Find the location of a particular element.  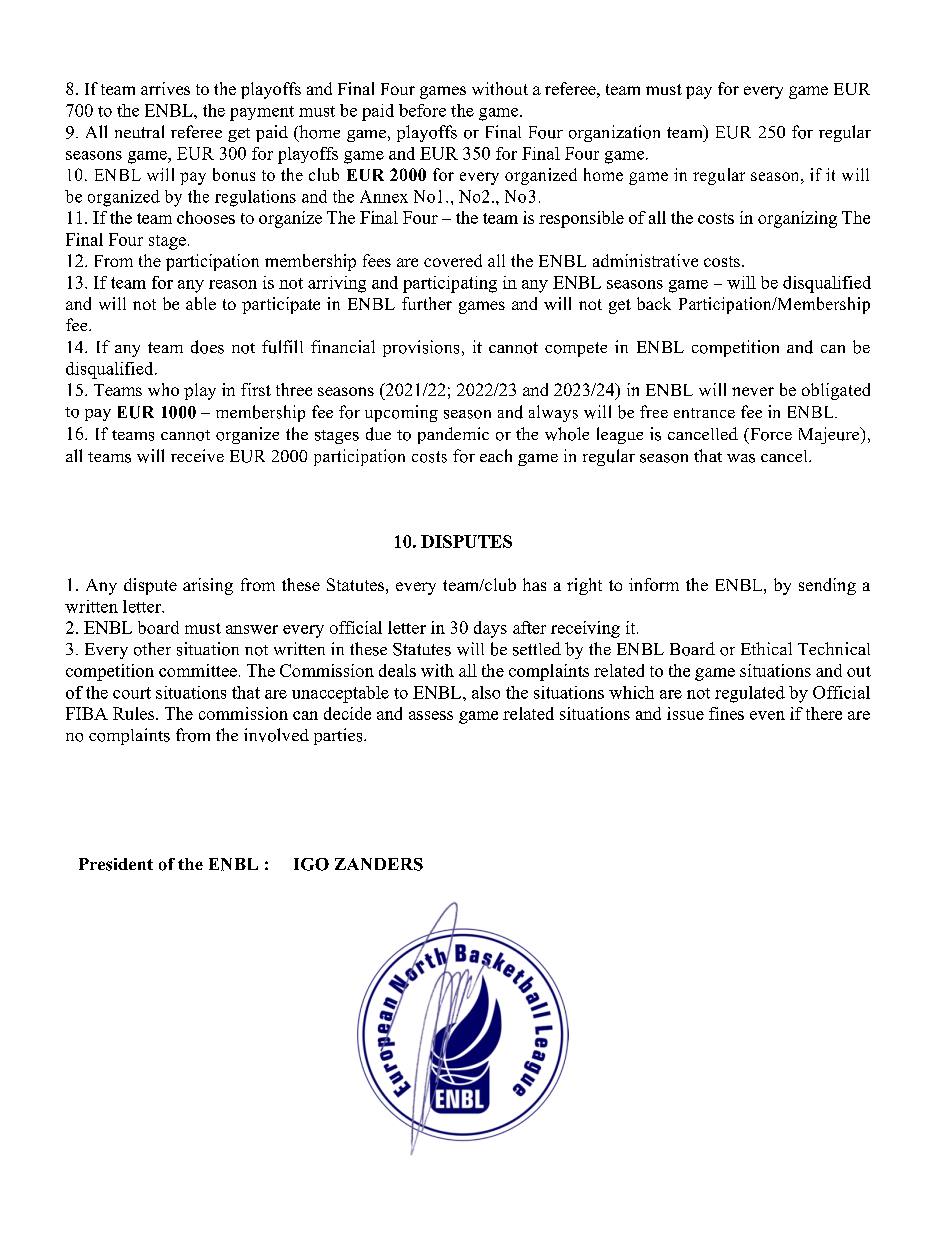

was is located at coordinates (741, 458).
